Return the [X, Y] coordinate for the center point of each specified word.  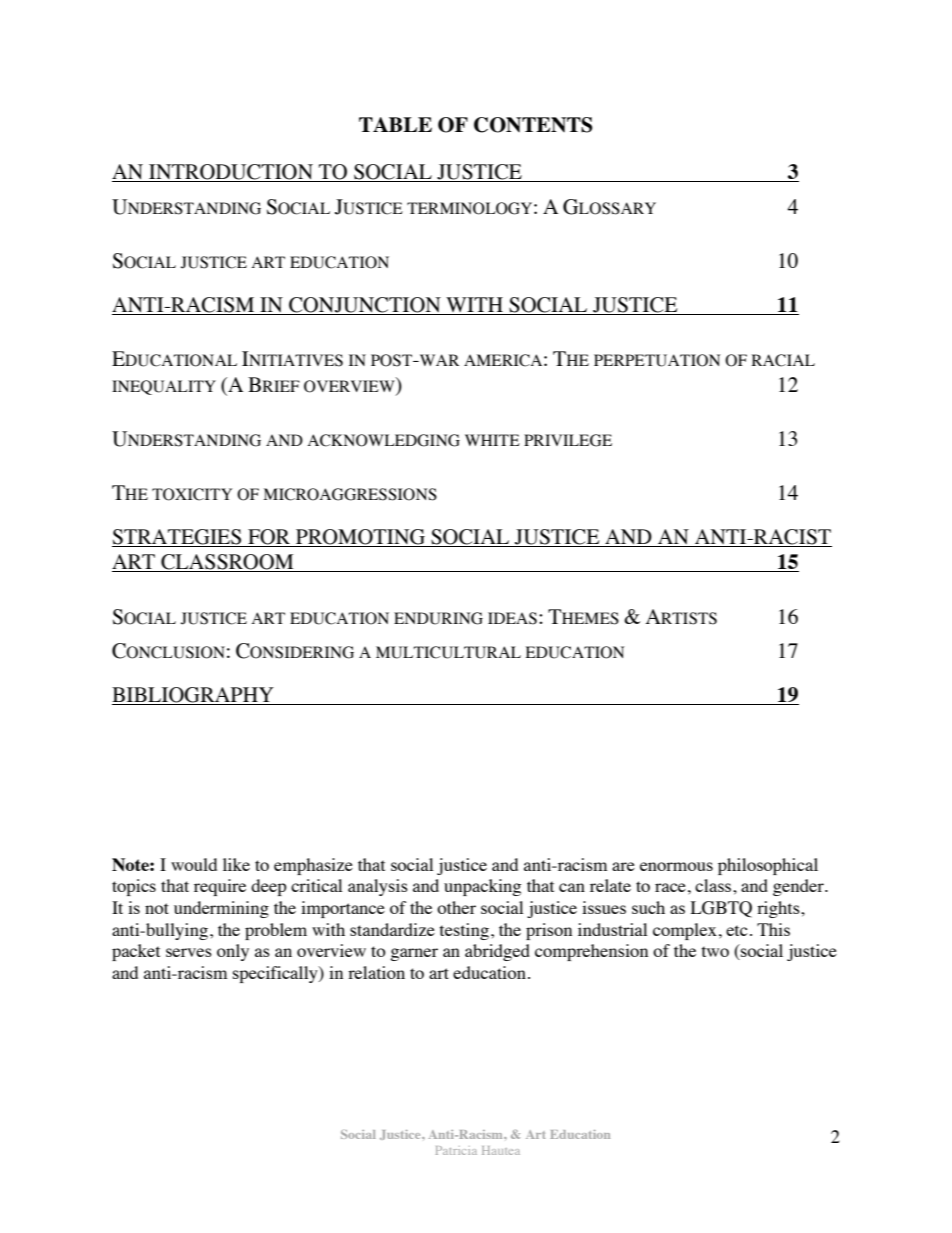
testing [464, 931]
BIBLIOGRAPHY [194, 696]
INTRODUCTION [231, 173]
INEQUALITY [164, 387]
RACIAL [783, 360]
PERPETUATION [657, 360]
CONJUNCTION [365, 306]
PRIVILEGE [568, 440]
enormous [676, 866]
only [233, 952]
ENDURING [438, 618]
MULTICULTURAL [448, 652]
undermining [221, 909]
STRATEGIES [178, 538]
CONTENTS [533, 125]
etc [737, 930]
